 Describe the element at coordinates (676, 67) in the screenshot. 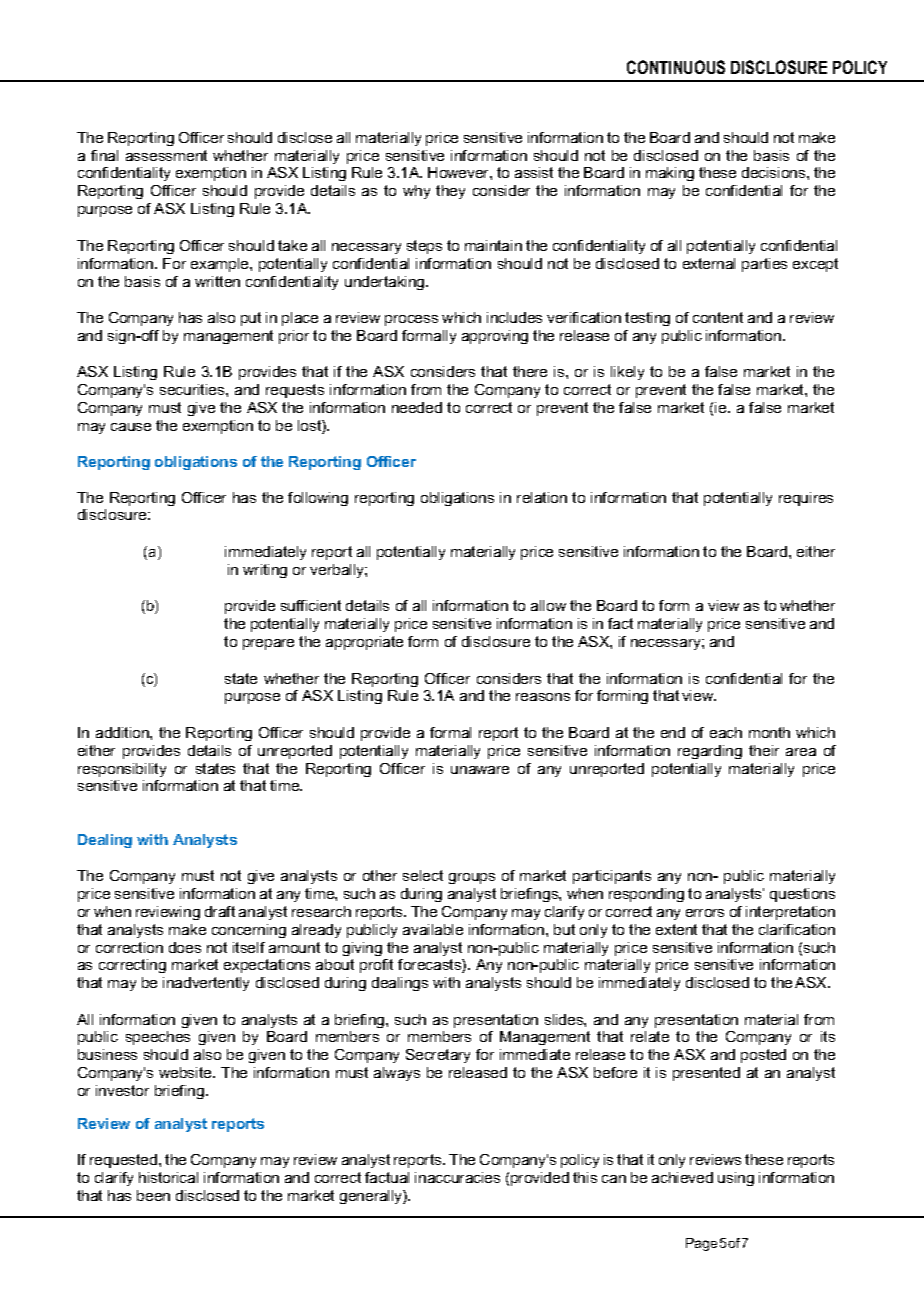

I see `CONTINUOUS` at that location.
